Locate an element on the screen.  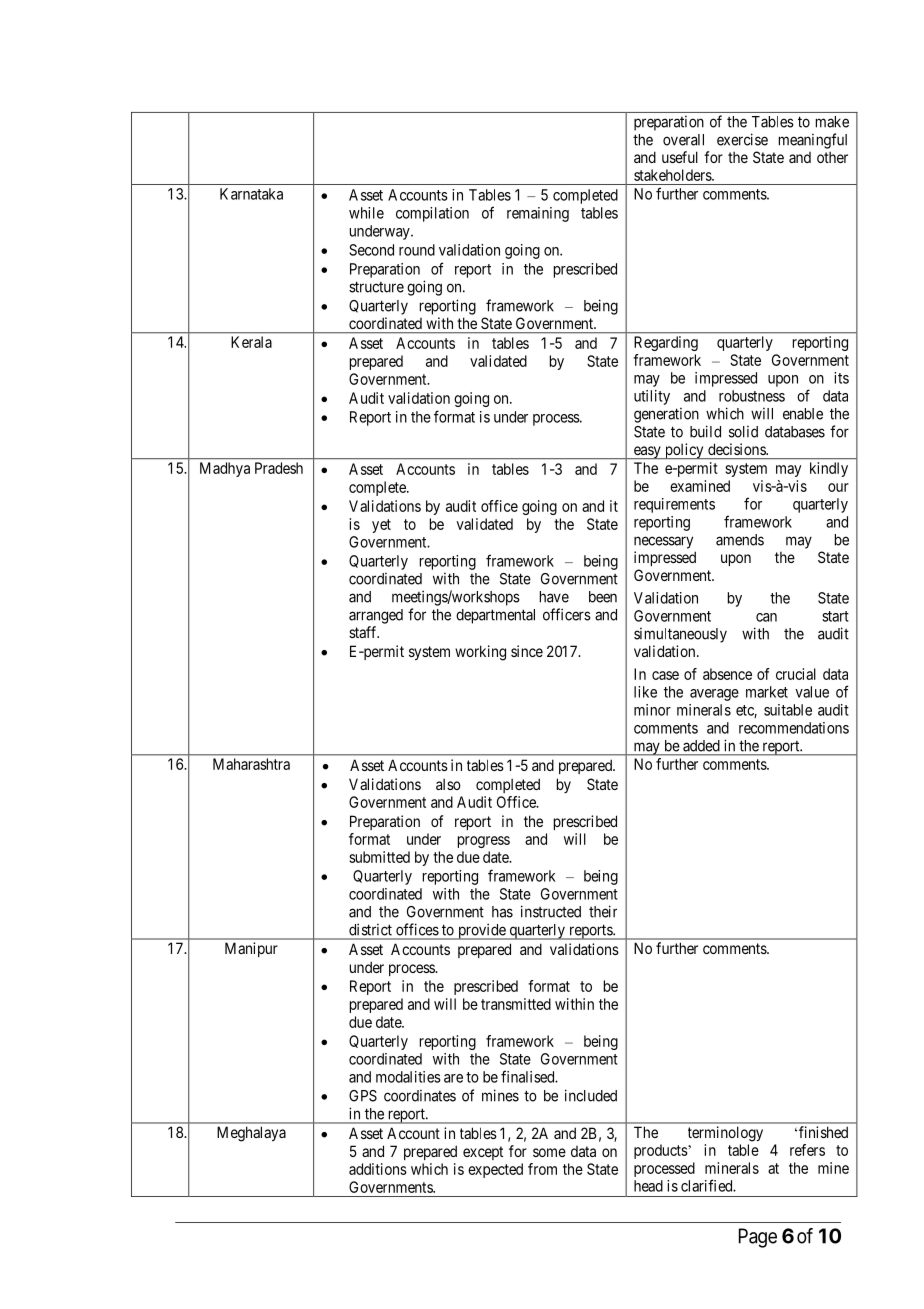
progress is located at coordinates (484, 842).
